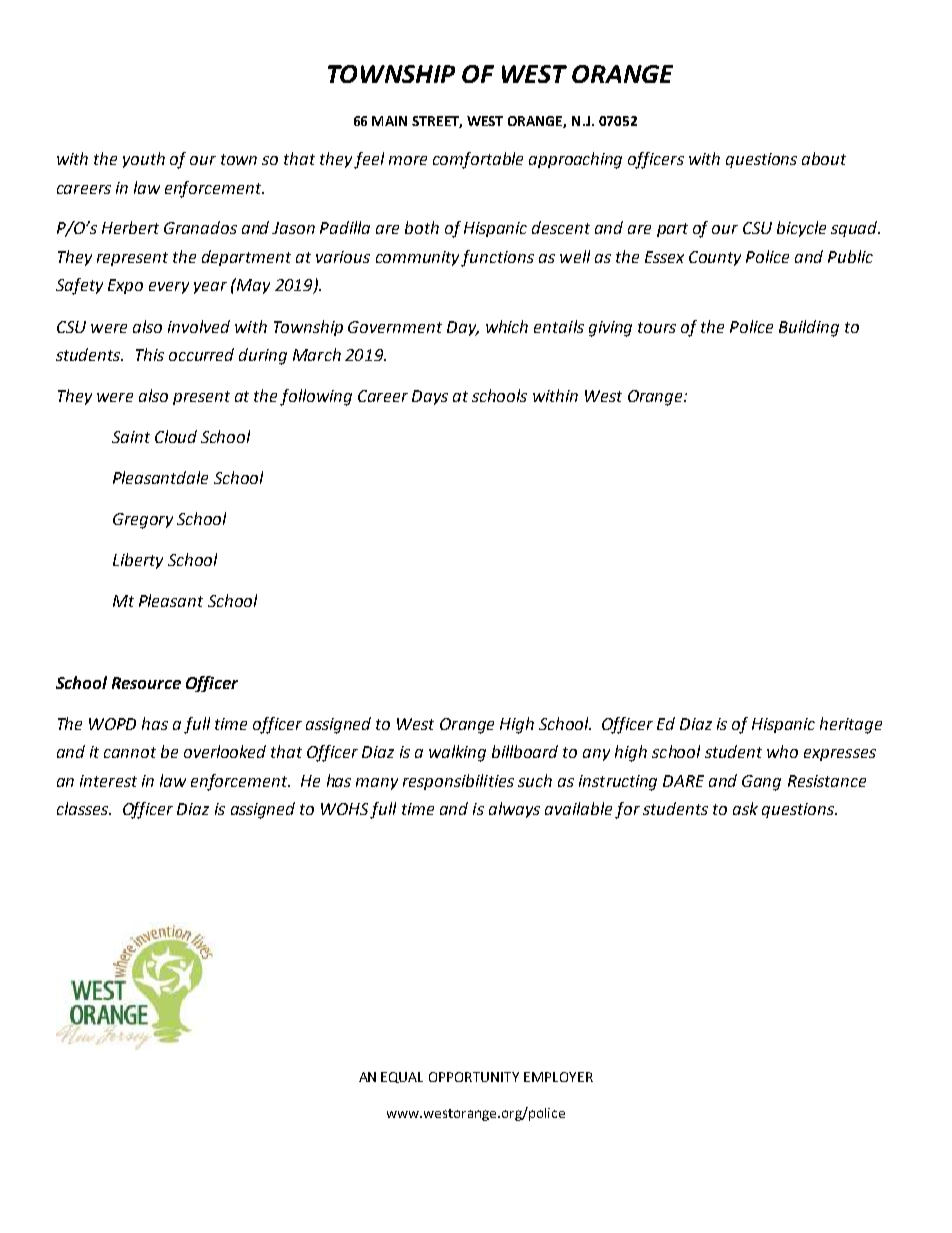 This screenshot has width=952, height=1233. I want to click on This, so click(150, 354).
